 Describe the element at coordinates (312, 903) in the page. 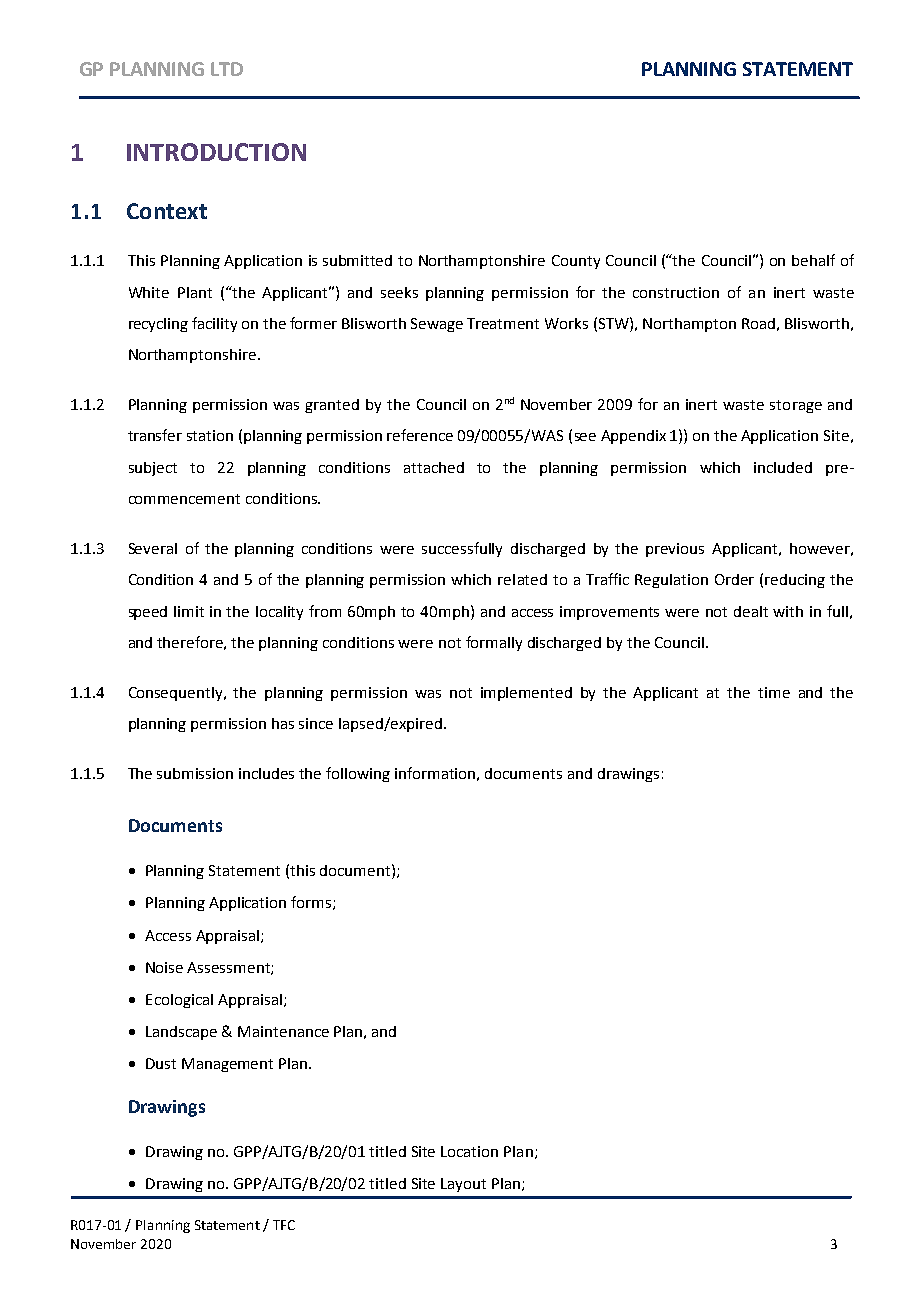

I see `forms` at that location.
